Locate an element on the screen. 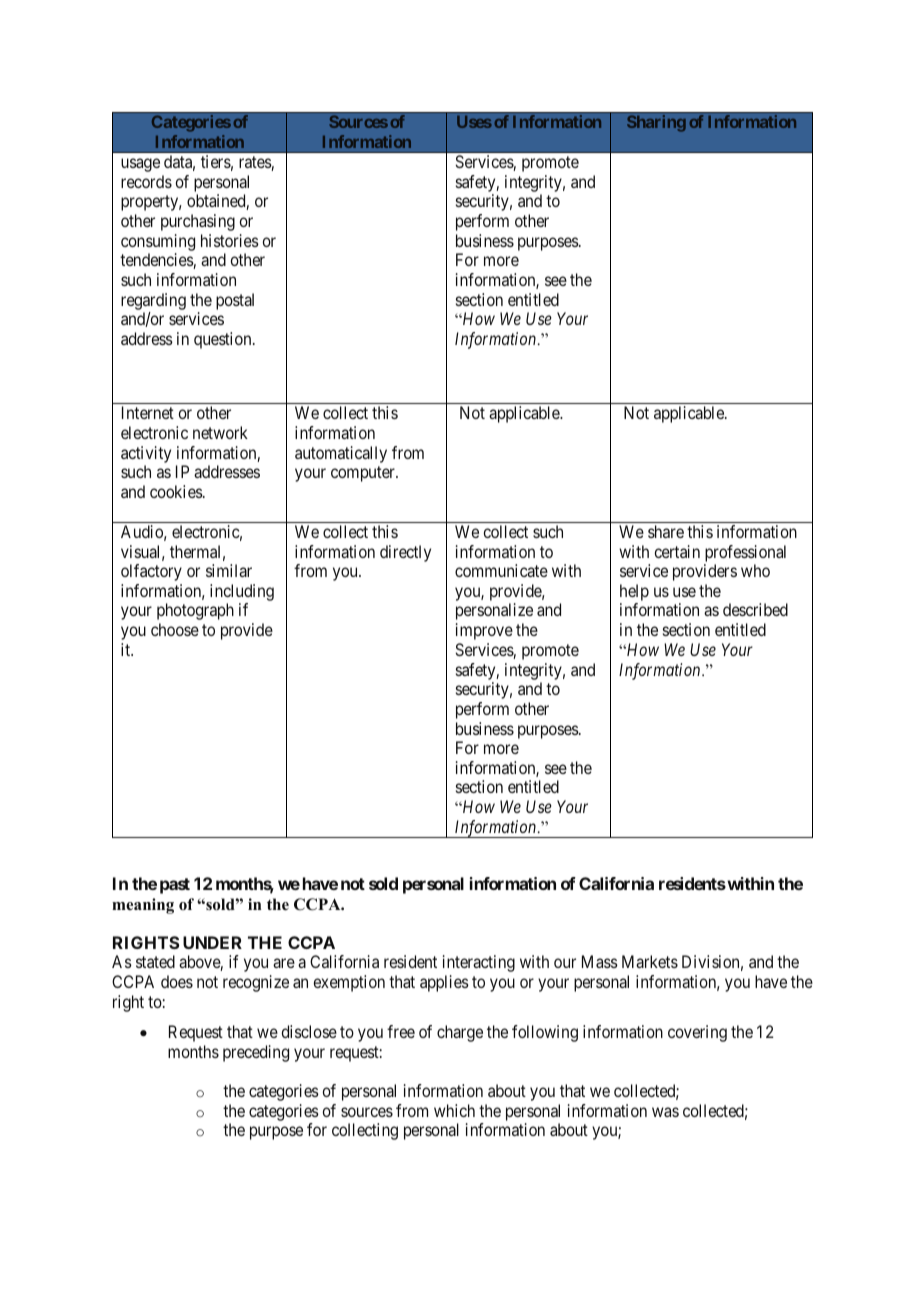 This screenshot has height=1308, width=924. Sharing is located at coordinates (656, 123).
